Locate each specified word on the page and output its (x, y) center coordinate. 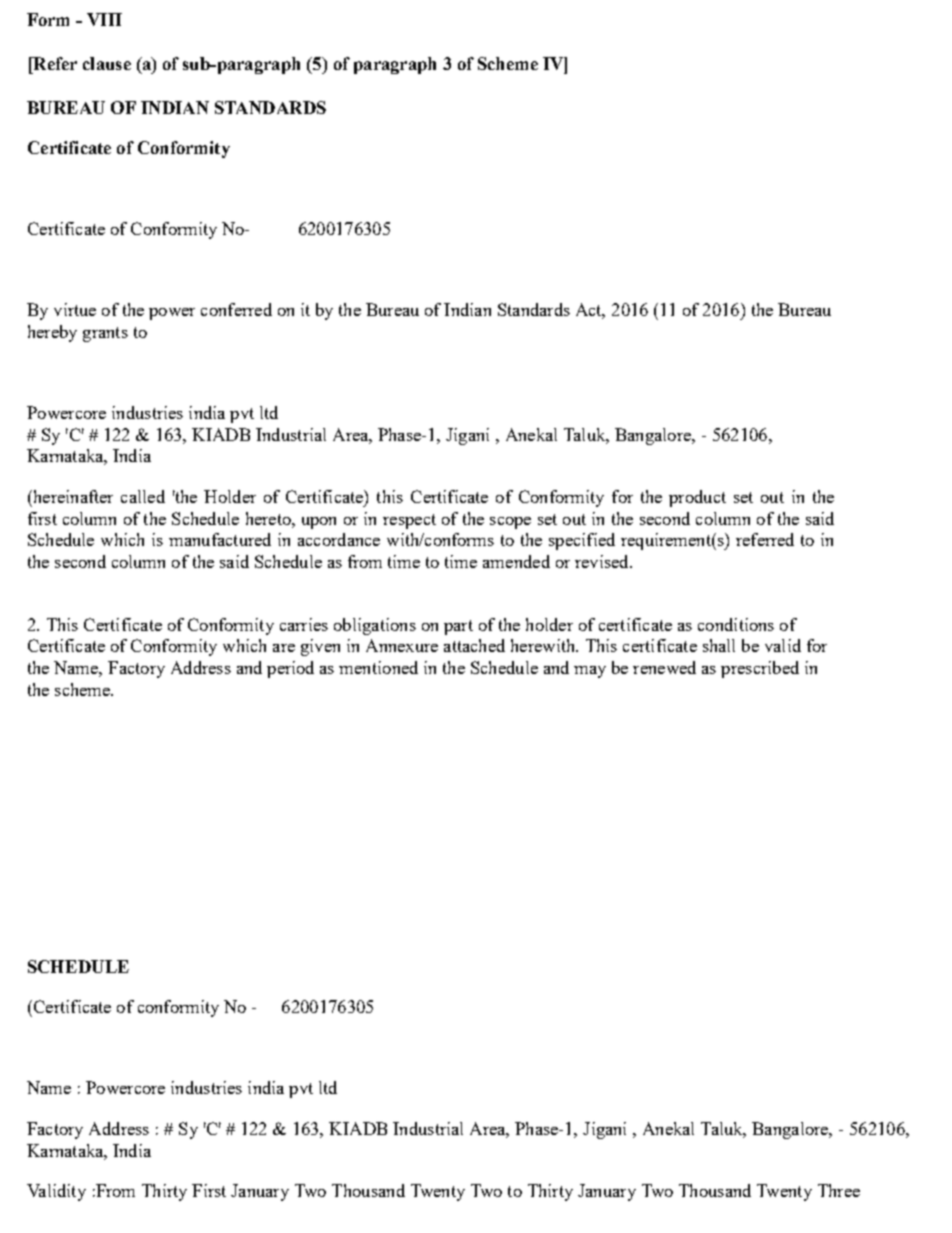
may (590, 672)
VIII (104, 19)
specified (582, 541)
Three (839, 1190)
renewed (664, 667)
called (143, 496)
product (697, 498)
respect (409, 521)
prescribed (760, 669)
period (290, 669)
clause (107, 63)
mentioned (378, 667)
